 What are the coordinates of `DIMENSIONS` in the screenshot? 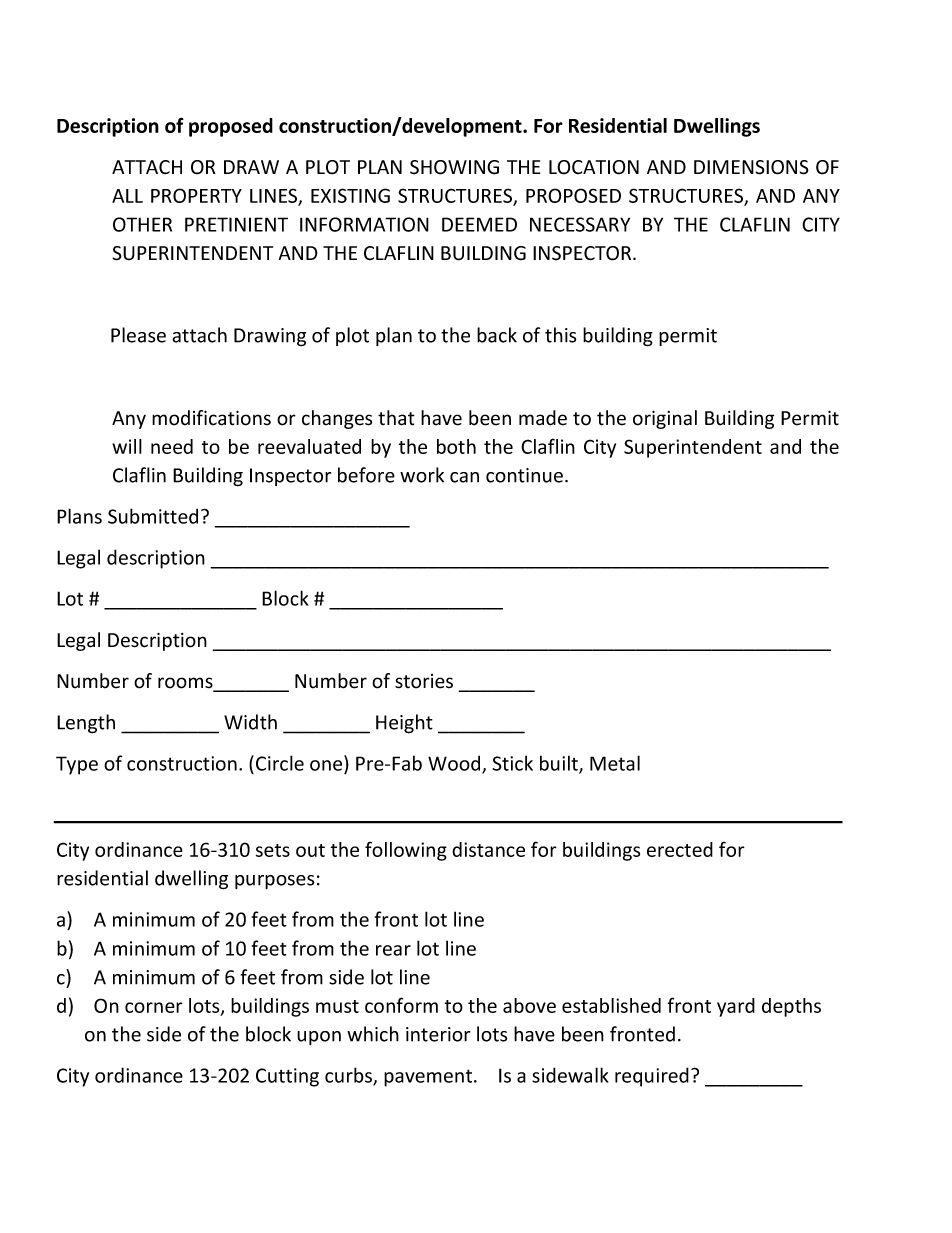 It's located at (751, 167).
